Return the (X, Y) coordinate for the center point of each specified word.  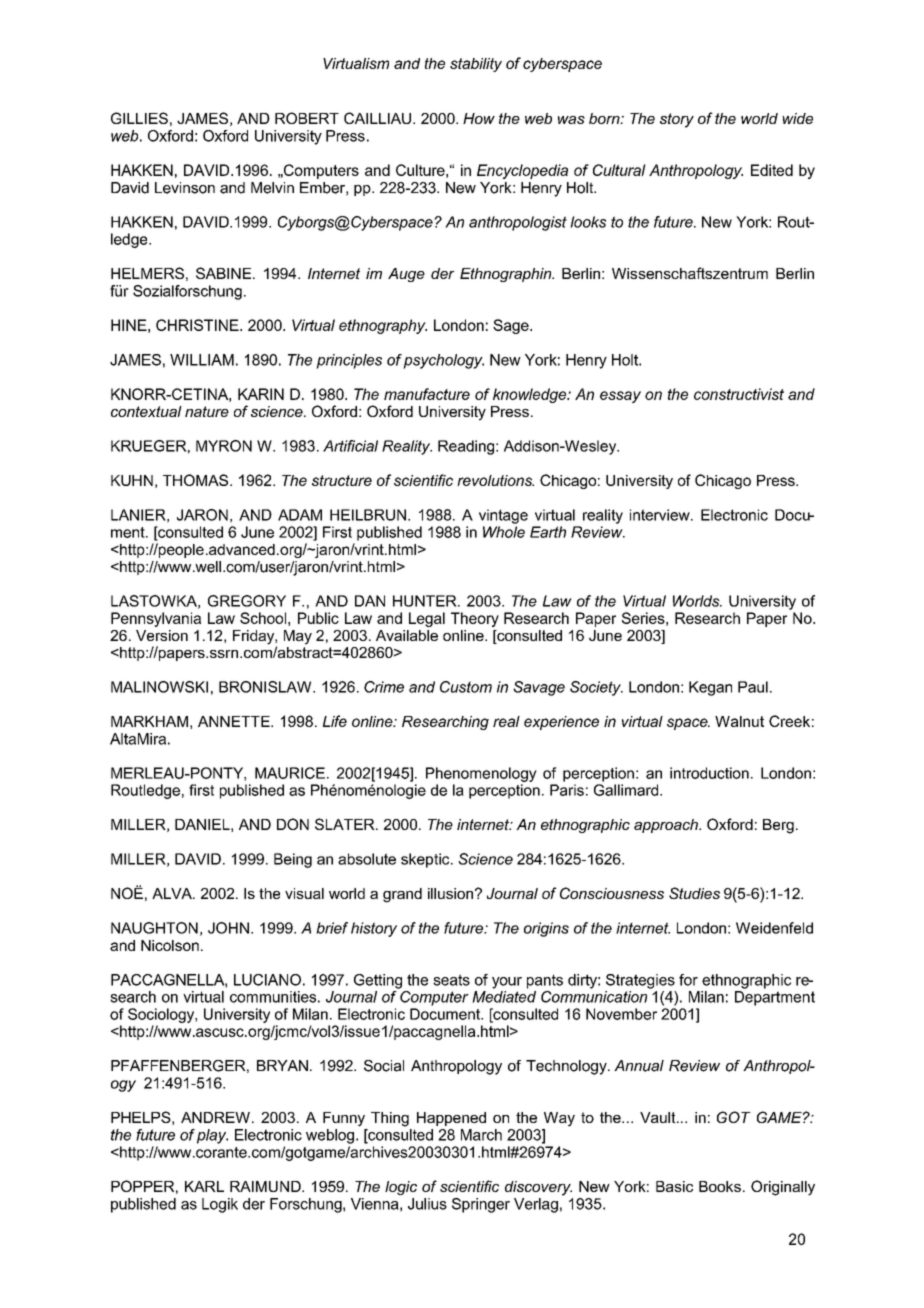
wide (797, 118)
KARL (204, 1186)
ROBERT (307, 118)
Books (720, 1186)
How (479, 118)
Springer (481, 1205)
